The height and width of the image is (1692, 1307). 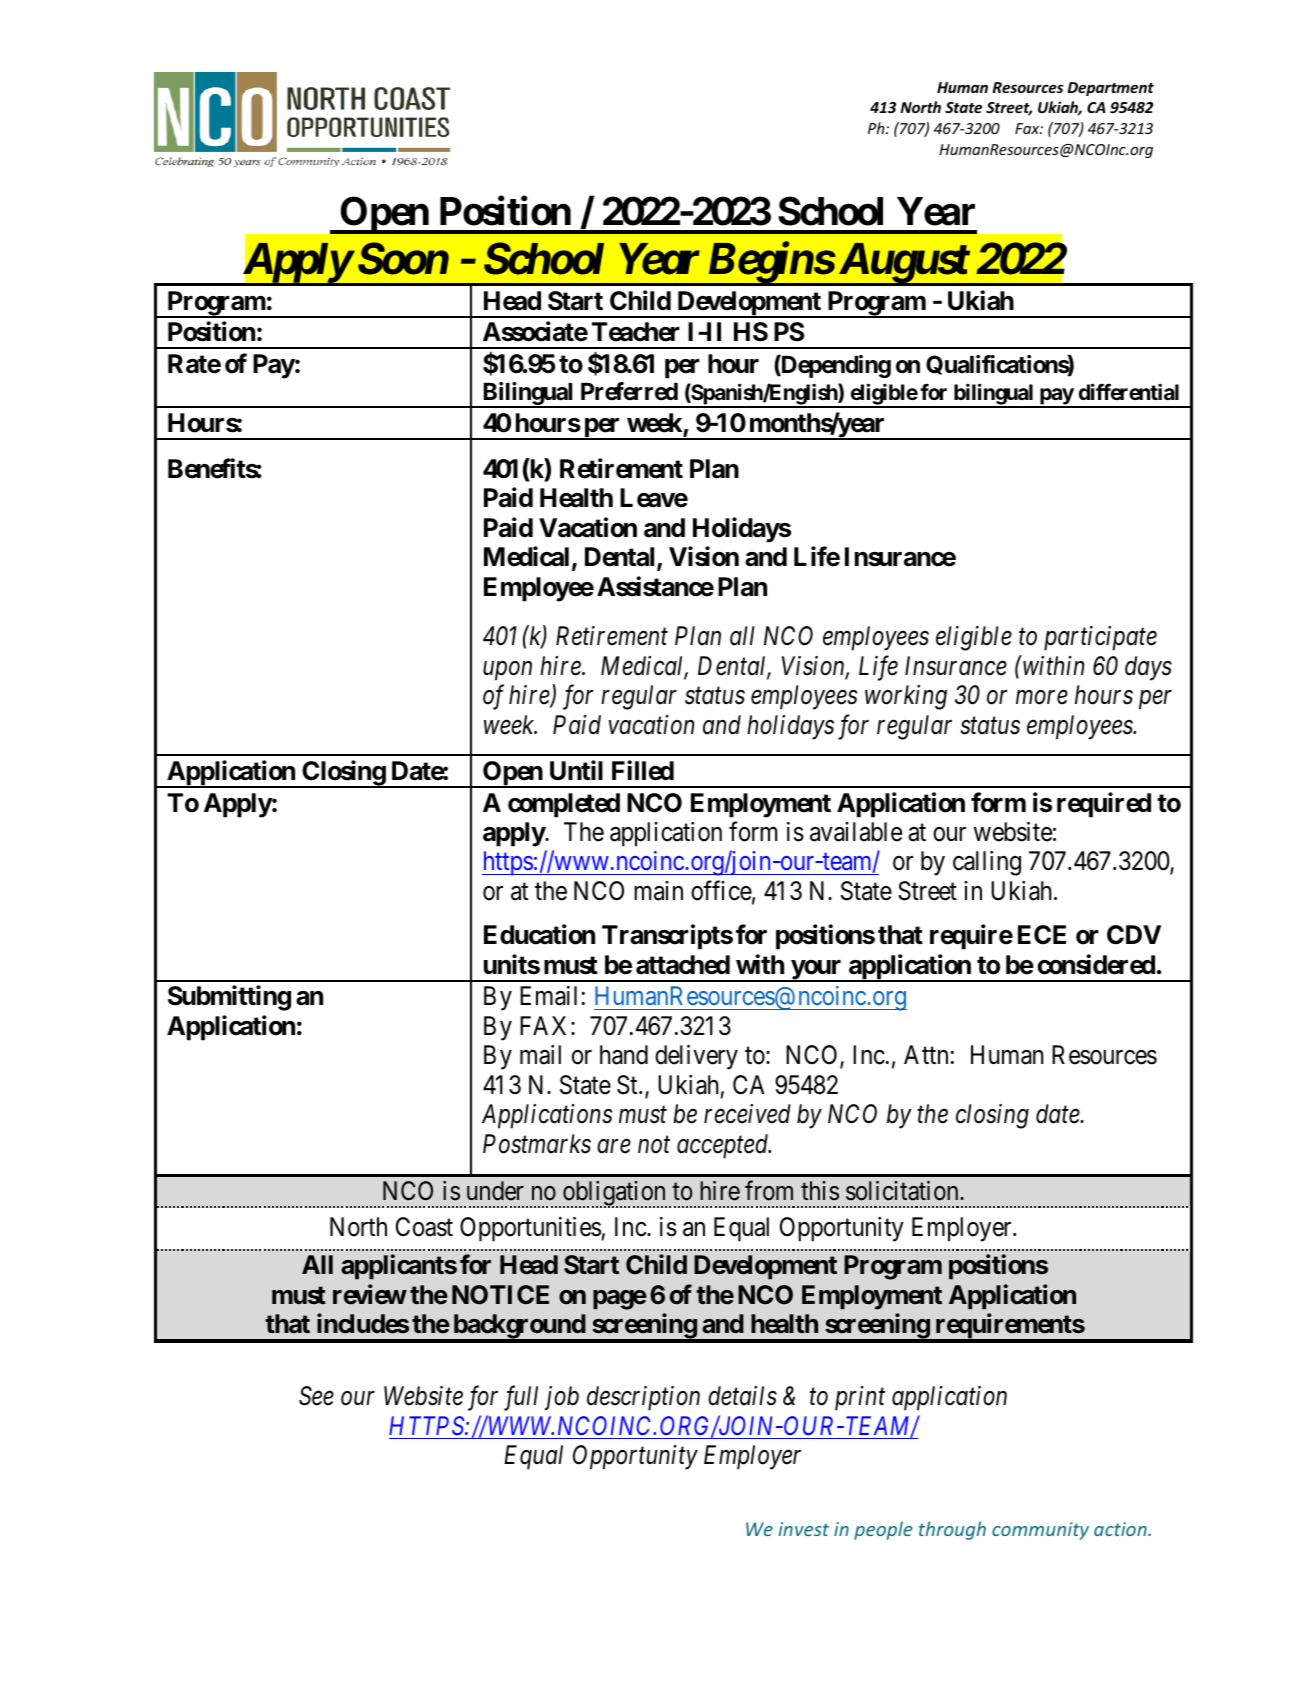 I want to click on more, so click(x=1042, y=698).
